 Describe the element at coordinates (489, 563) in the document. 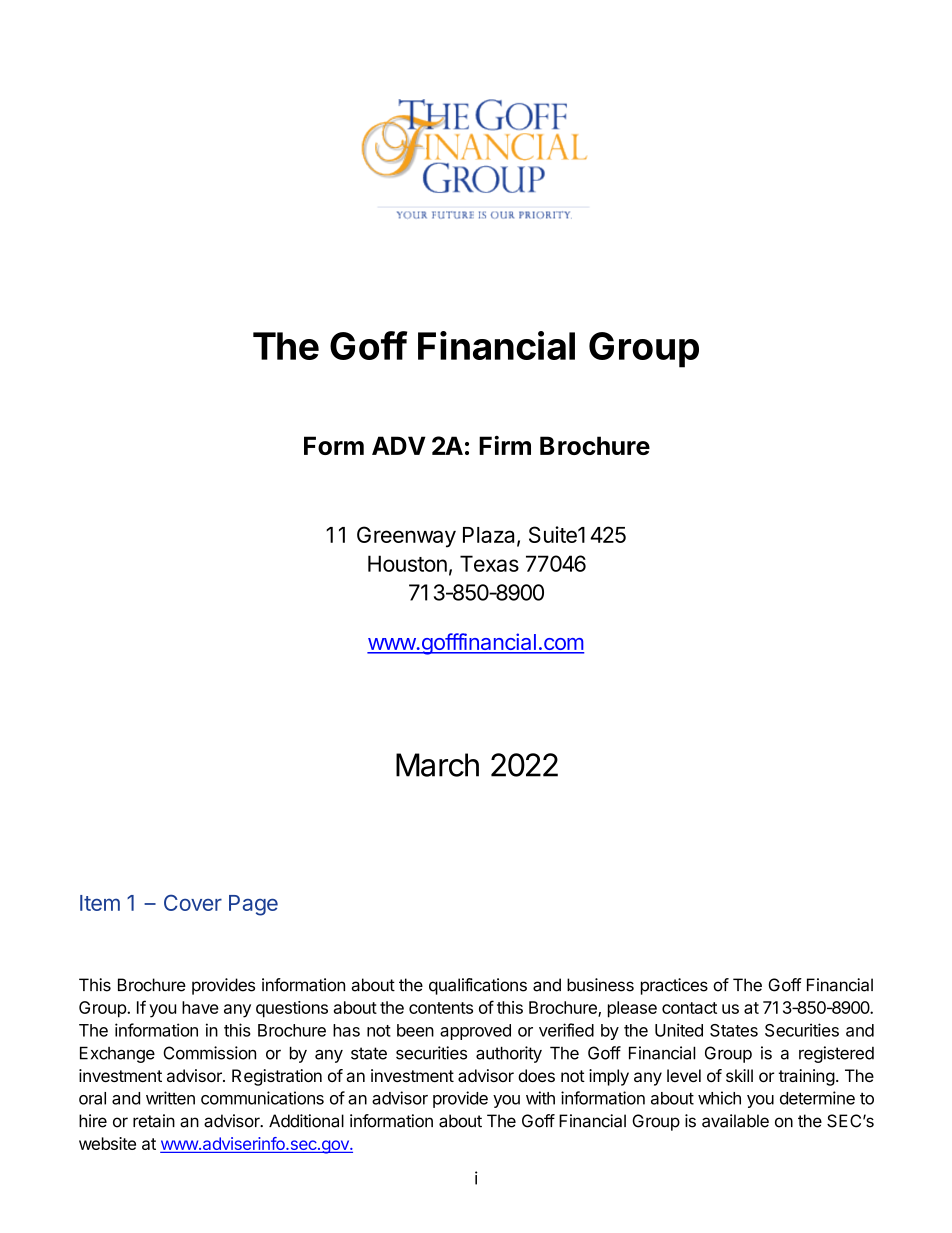

I see `Texas` at that location.
